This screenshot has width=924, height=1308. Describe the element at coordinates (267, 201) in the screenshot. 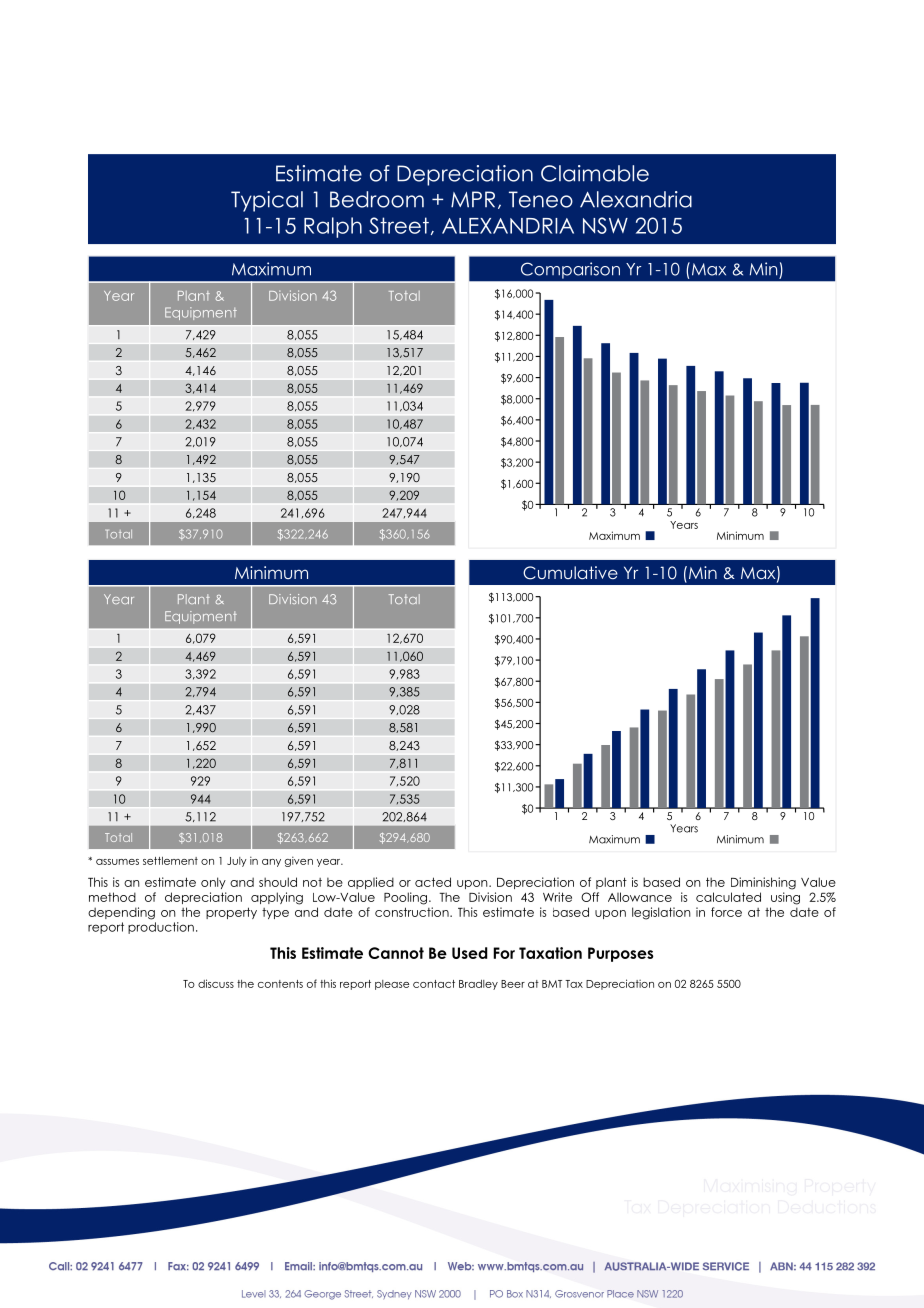

I see `Typical` at that location.
